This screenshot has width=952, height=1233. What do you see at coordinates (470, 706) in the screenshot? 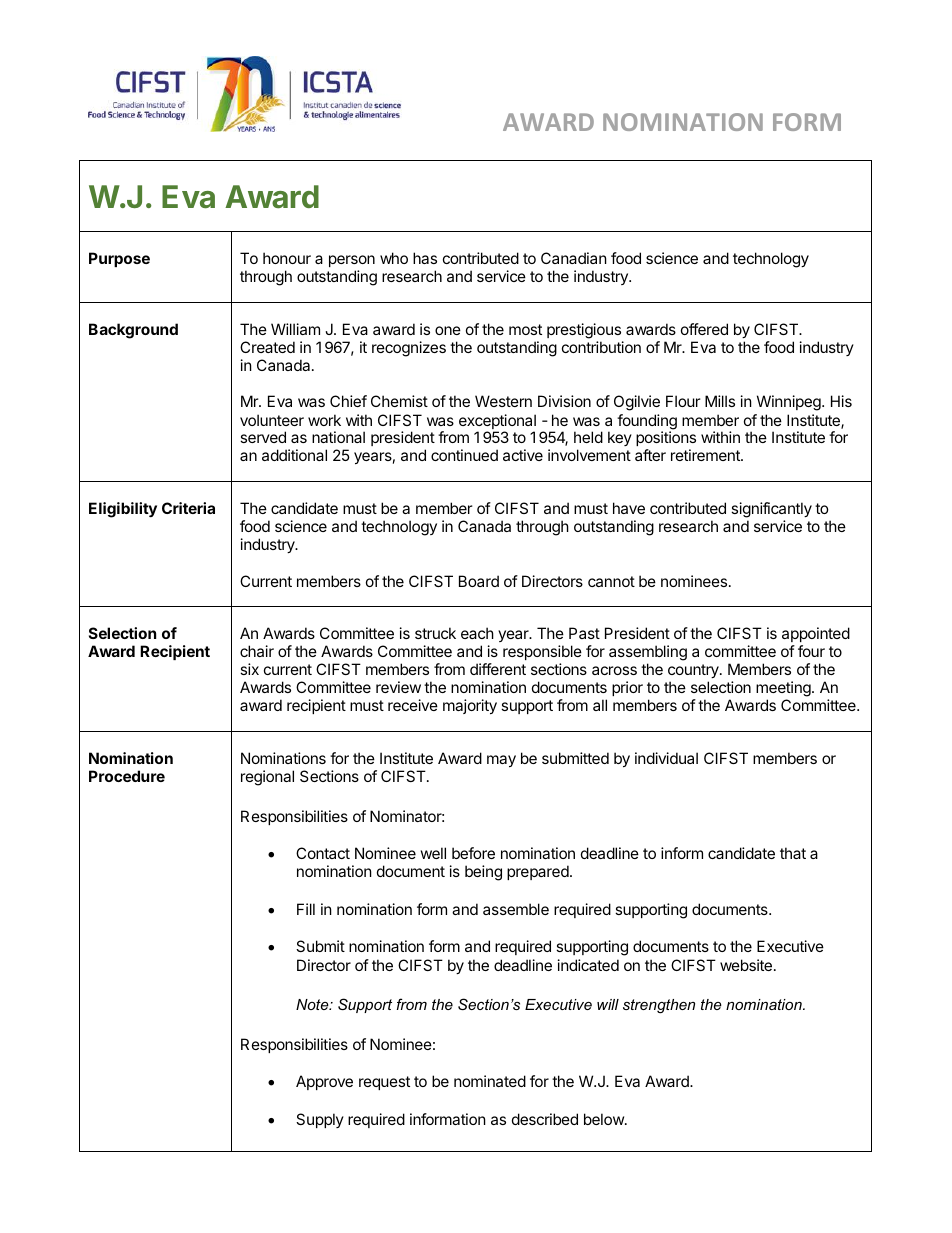
I see `majority` at bounding box center [470, 706].
